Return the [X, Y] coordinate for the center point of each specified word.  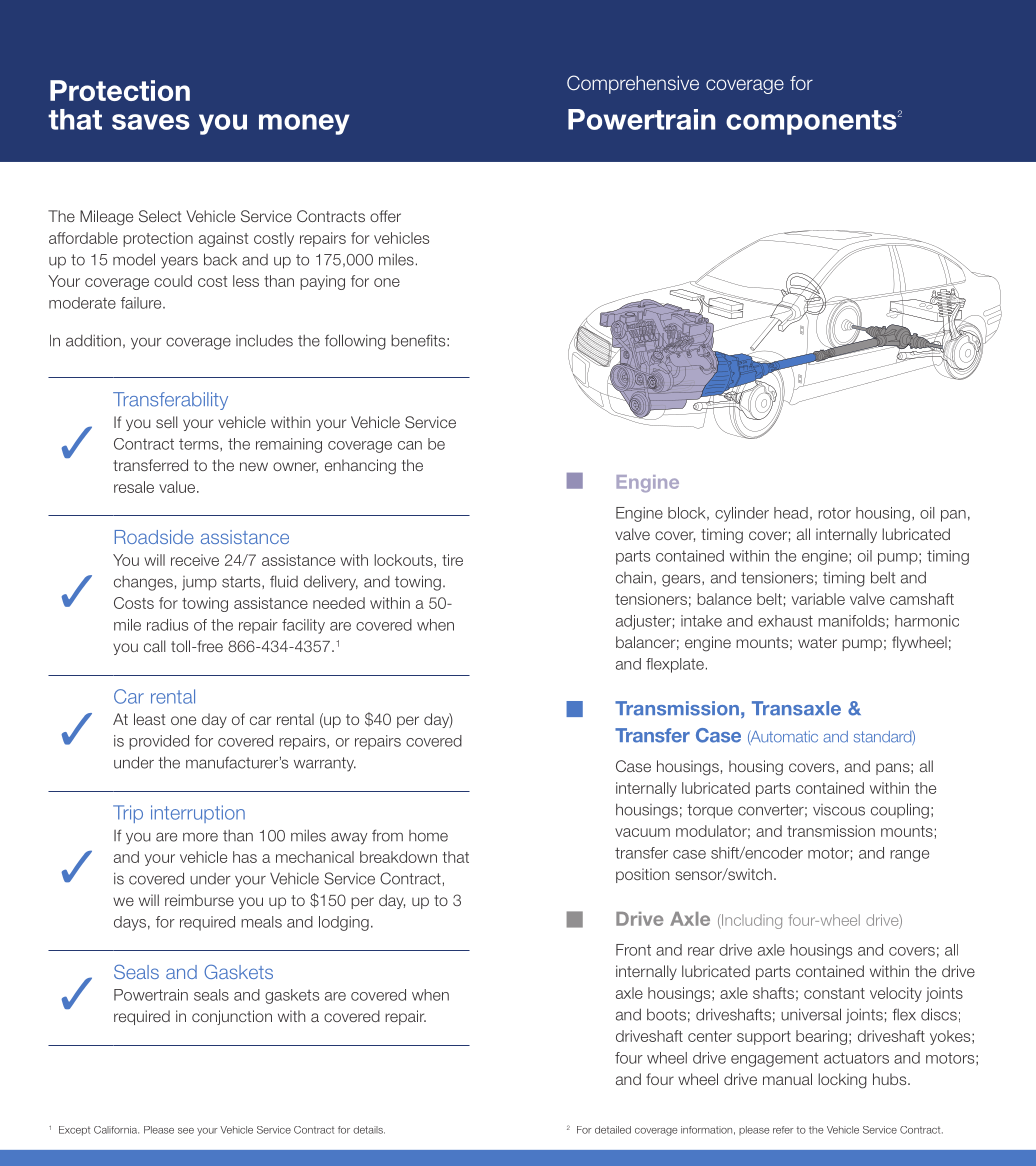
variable [818, 599]
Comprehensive [633, 84]
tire [452, 560]
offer [385, 216]
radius [167, 625]
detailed [613, 1130]
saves [151, 122]
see [186, 1131]
